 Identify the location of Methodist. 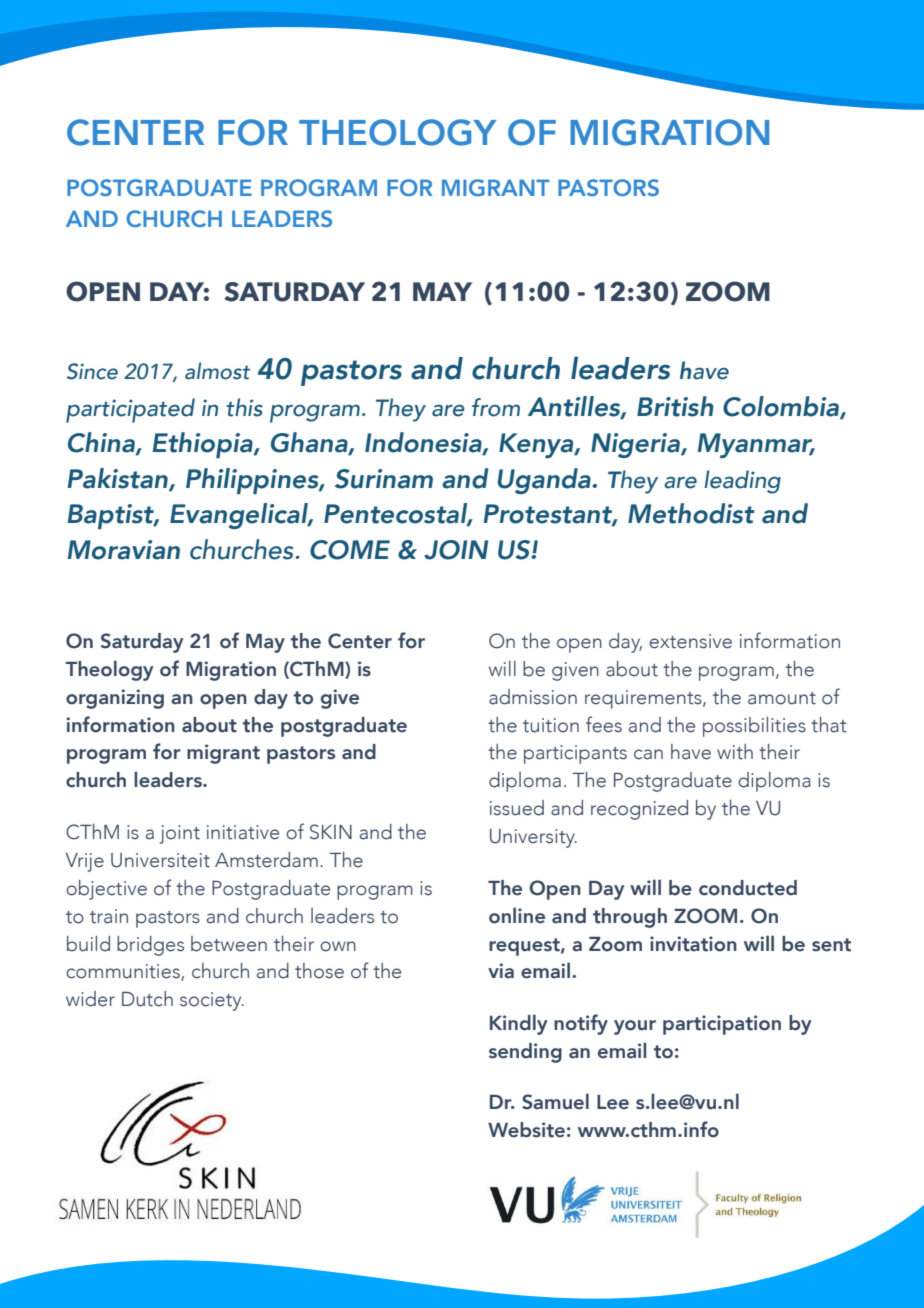
(691, 513).
